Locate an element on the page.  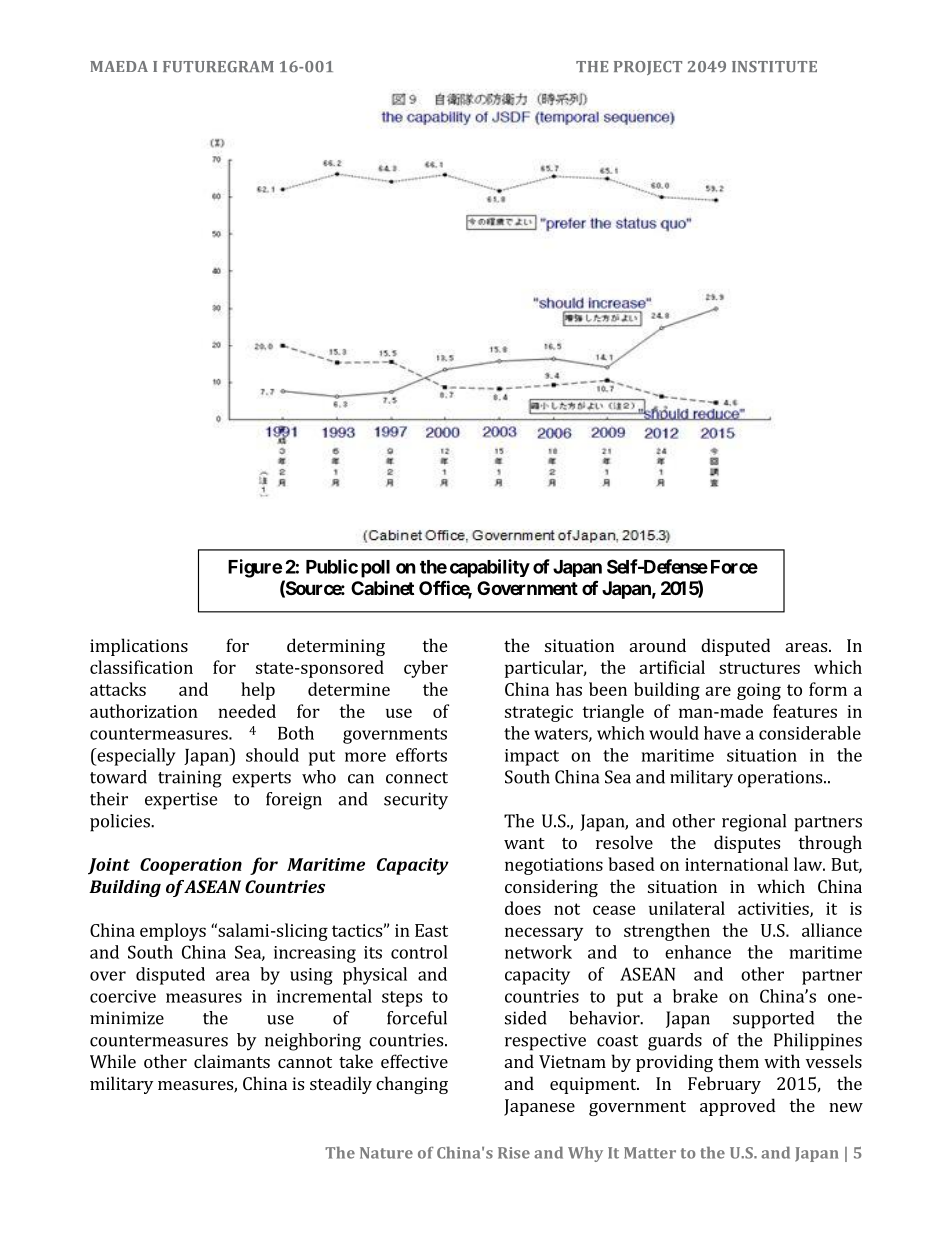
approved is located at coordinates (738, 1107).
